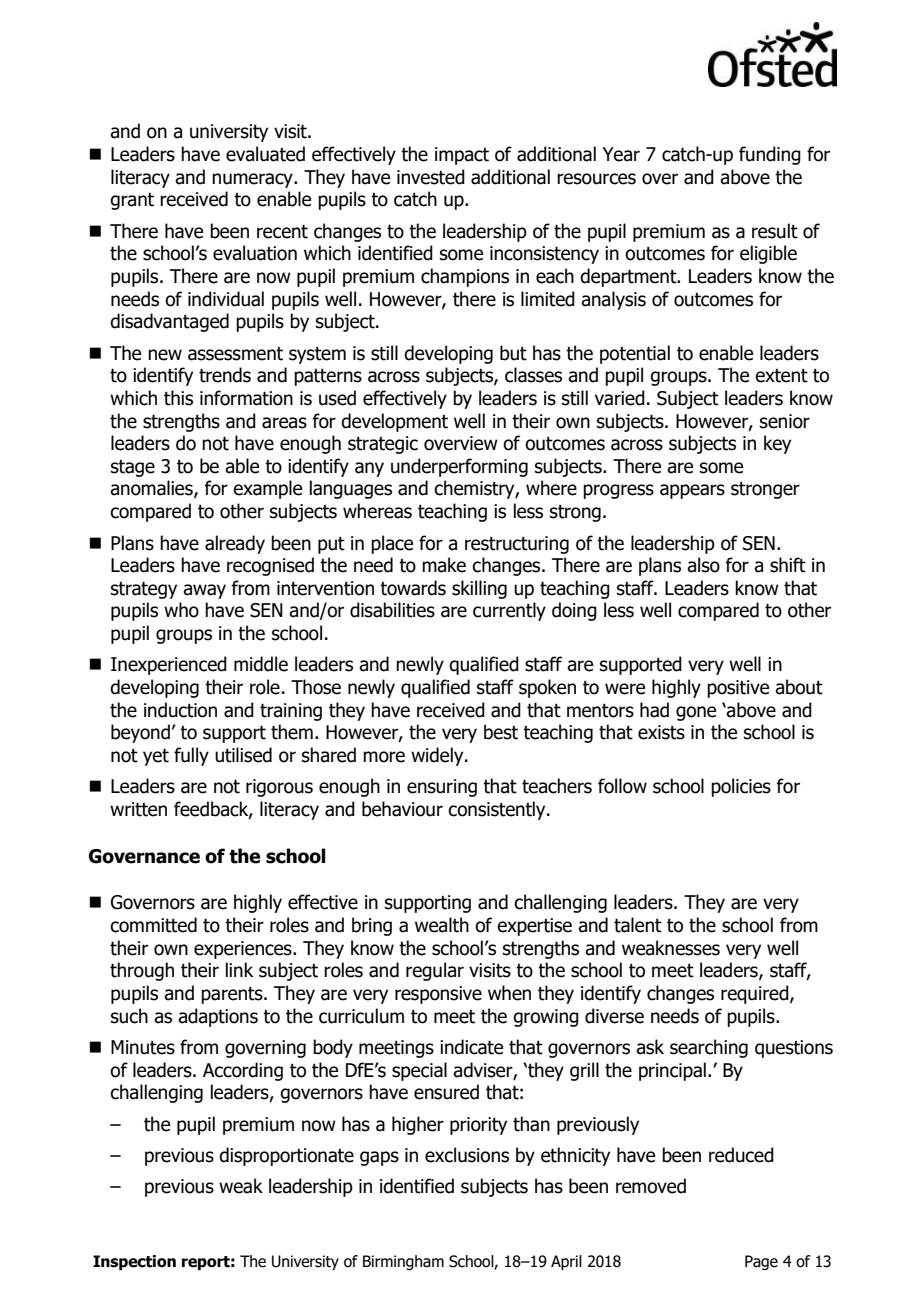 The width and height of the document is (924, 1310). Describe the element at coordinates (703, 565) in the document. I see `also` at that location.
